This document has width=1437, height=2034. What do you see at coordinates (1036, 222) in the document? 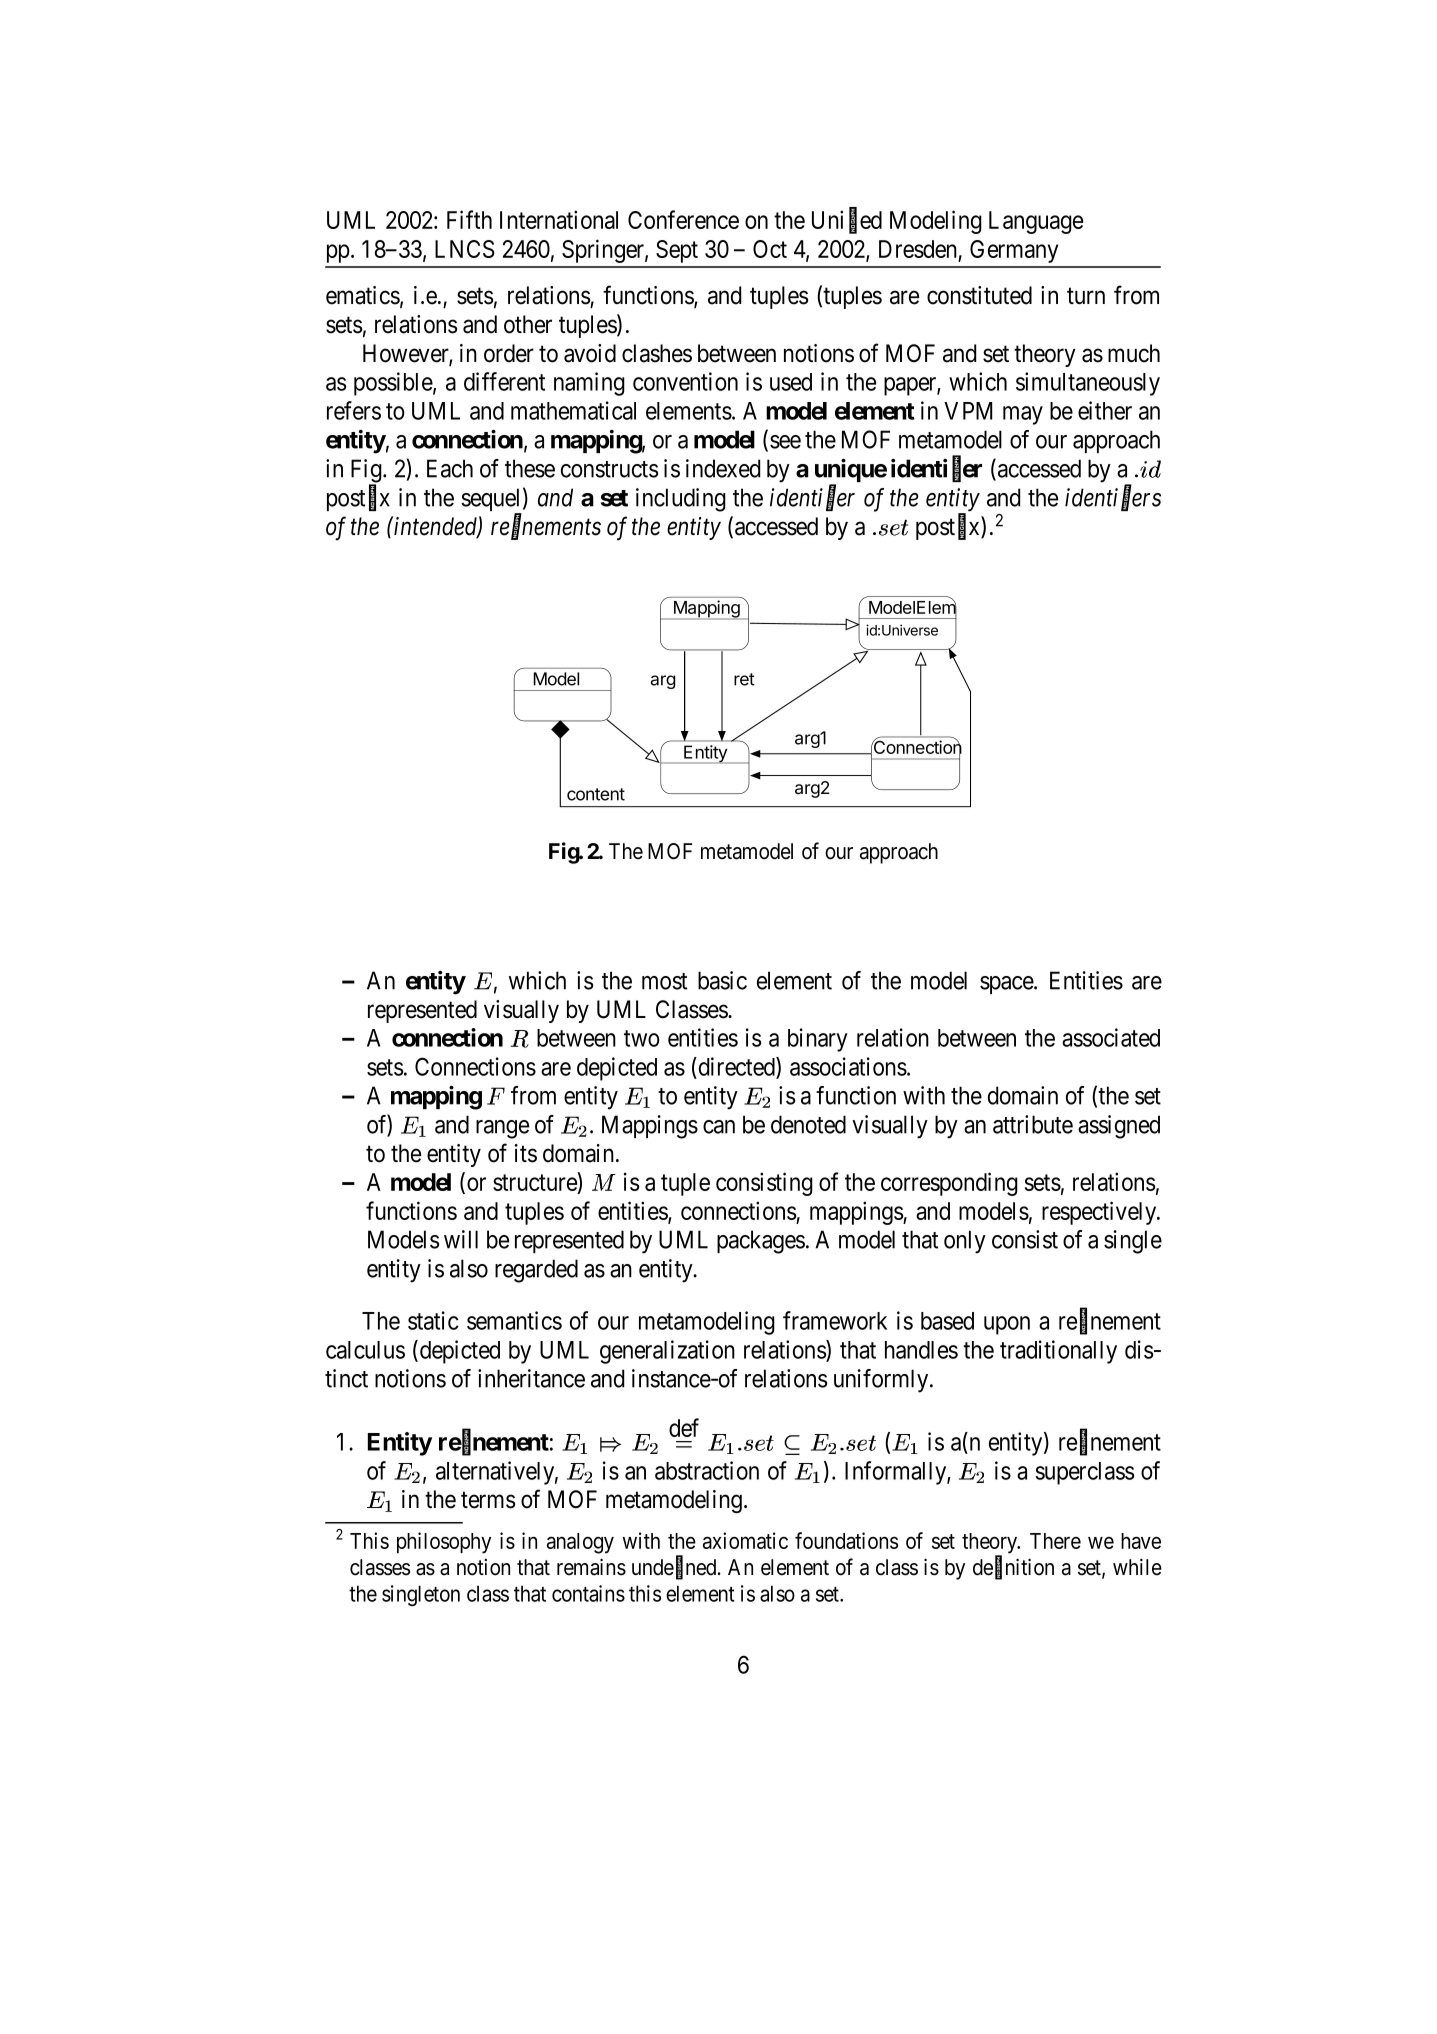
I see `Language` at bounding box center [1036, 222].
